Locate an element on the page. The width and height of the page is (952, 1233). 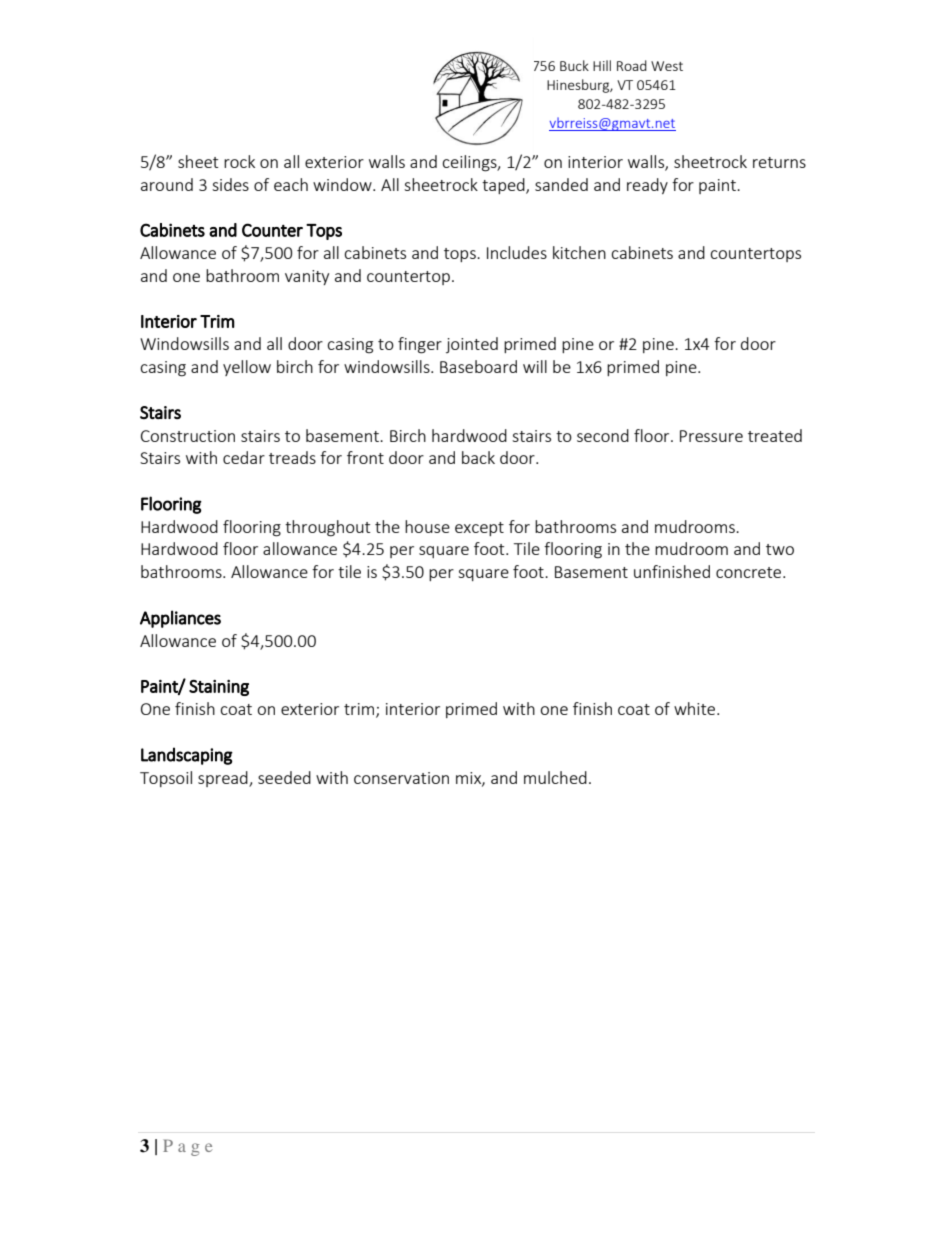
sides is located at coordinates (230, 184).
